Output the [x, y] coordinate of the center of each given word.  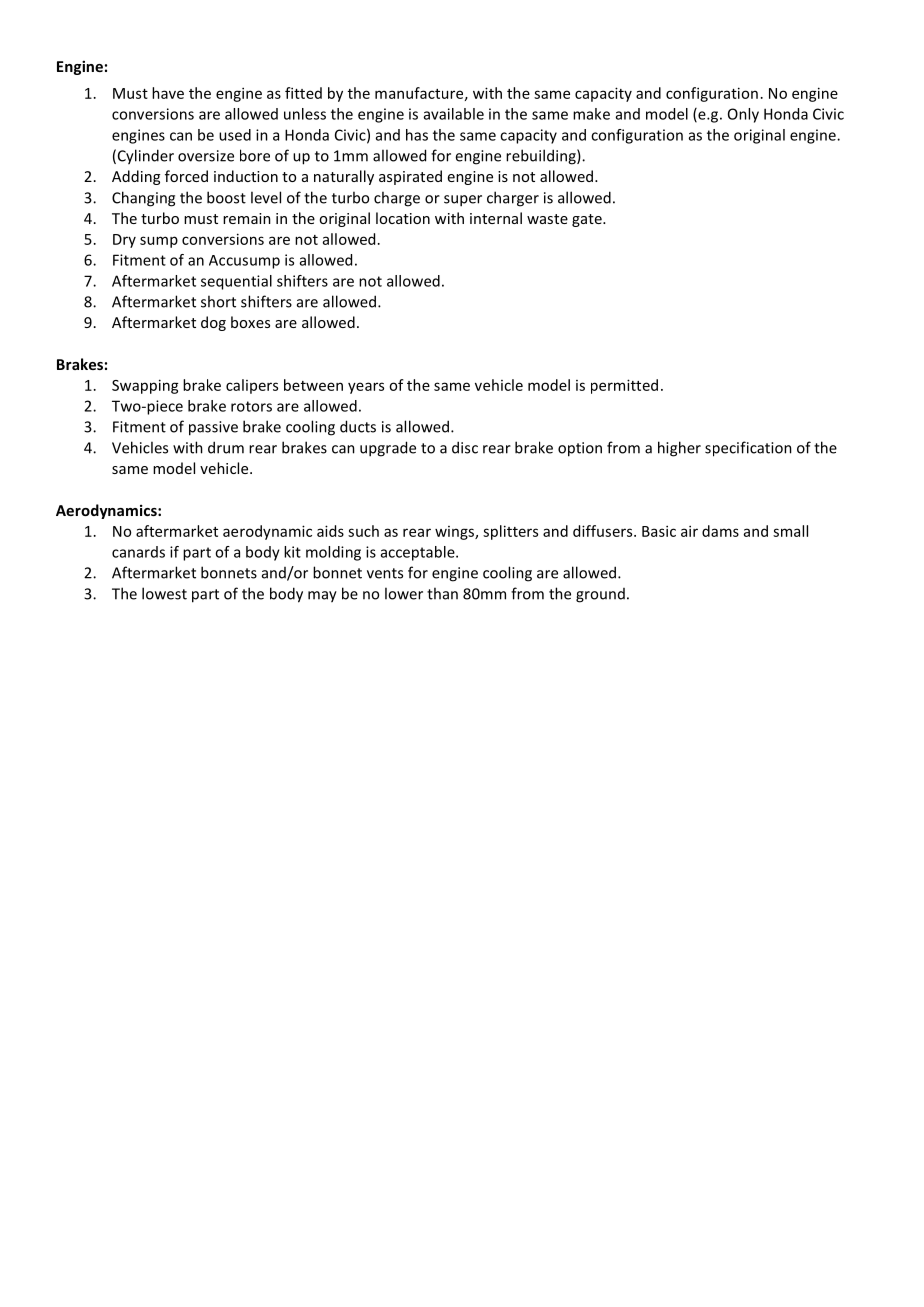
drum [226, 447]
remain [247, 218]
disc [465, 447]
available [454, 114]
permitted [624, 386]
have [168, 93]
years [366, 388]
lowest [164, 593]
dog [213, 323]
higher [679, 449]
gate [588, 220]
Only [743, 115]
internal [496, 218]
